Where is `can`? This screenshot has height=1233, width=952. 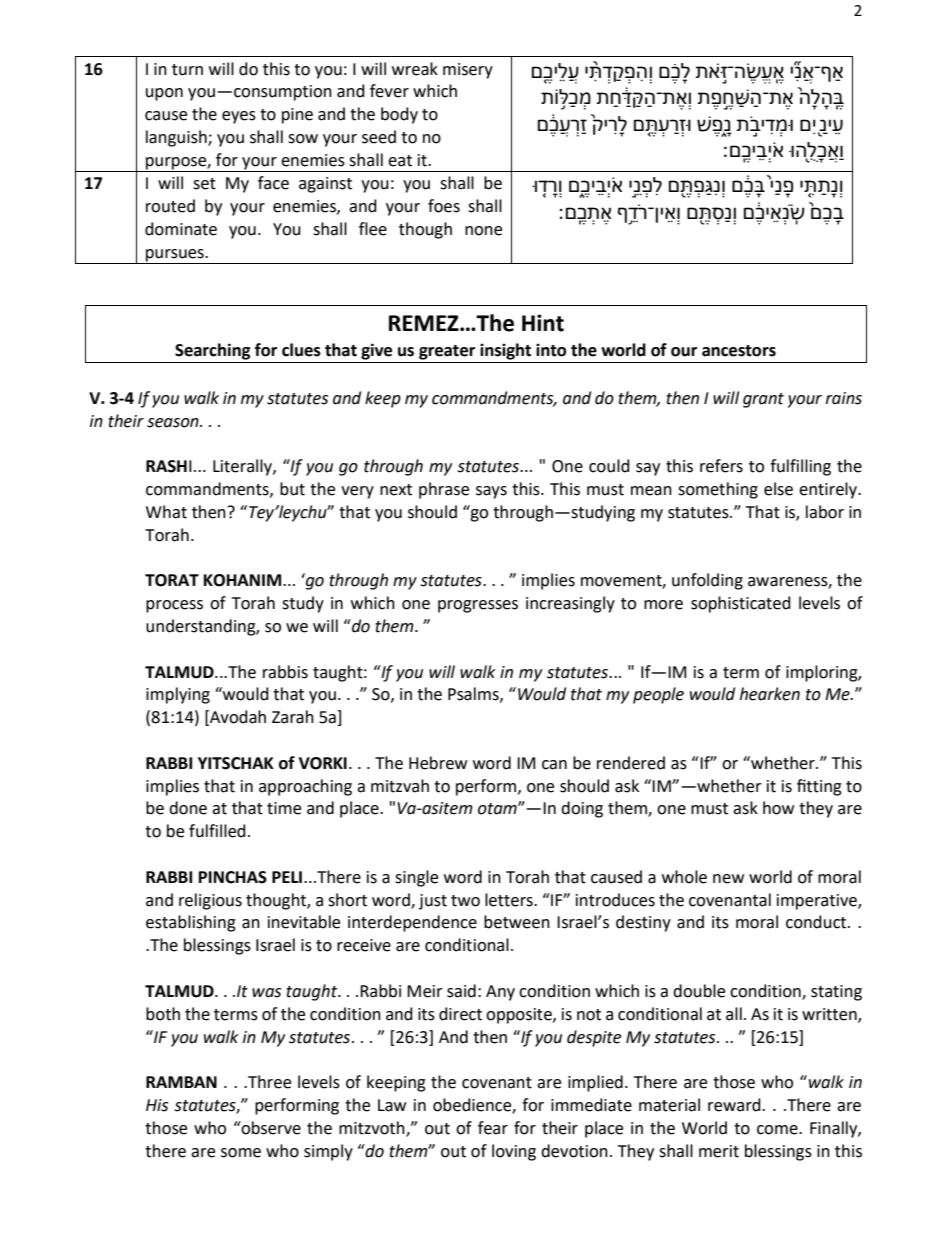 can is located at coordinates (554, 765).
